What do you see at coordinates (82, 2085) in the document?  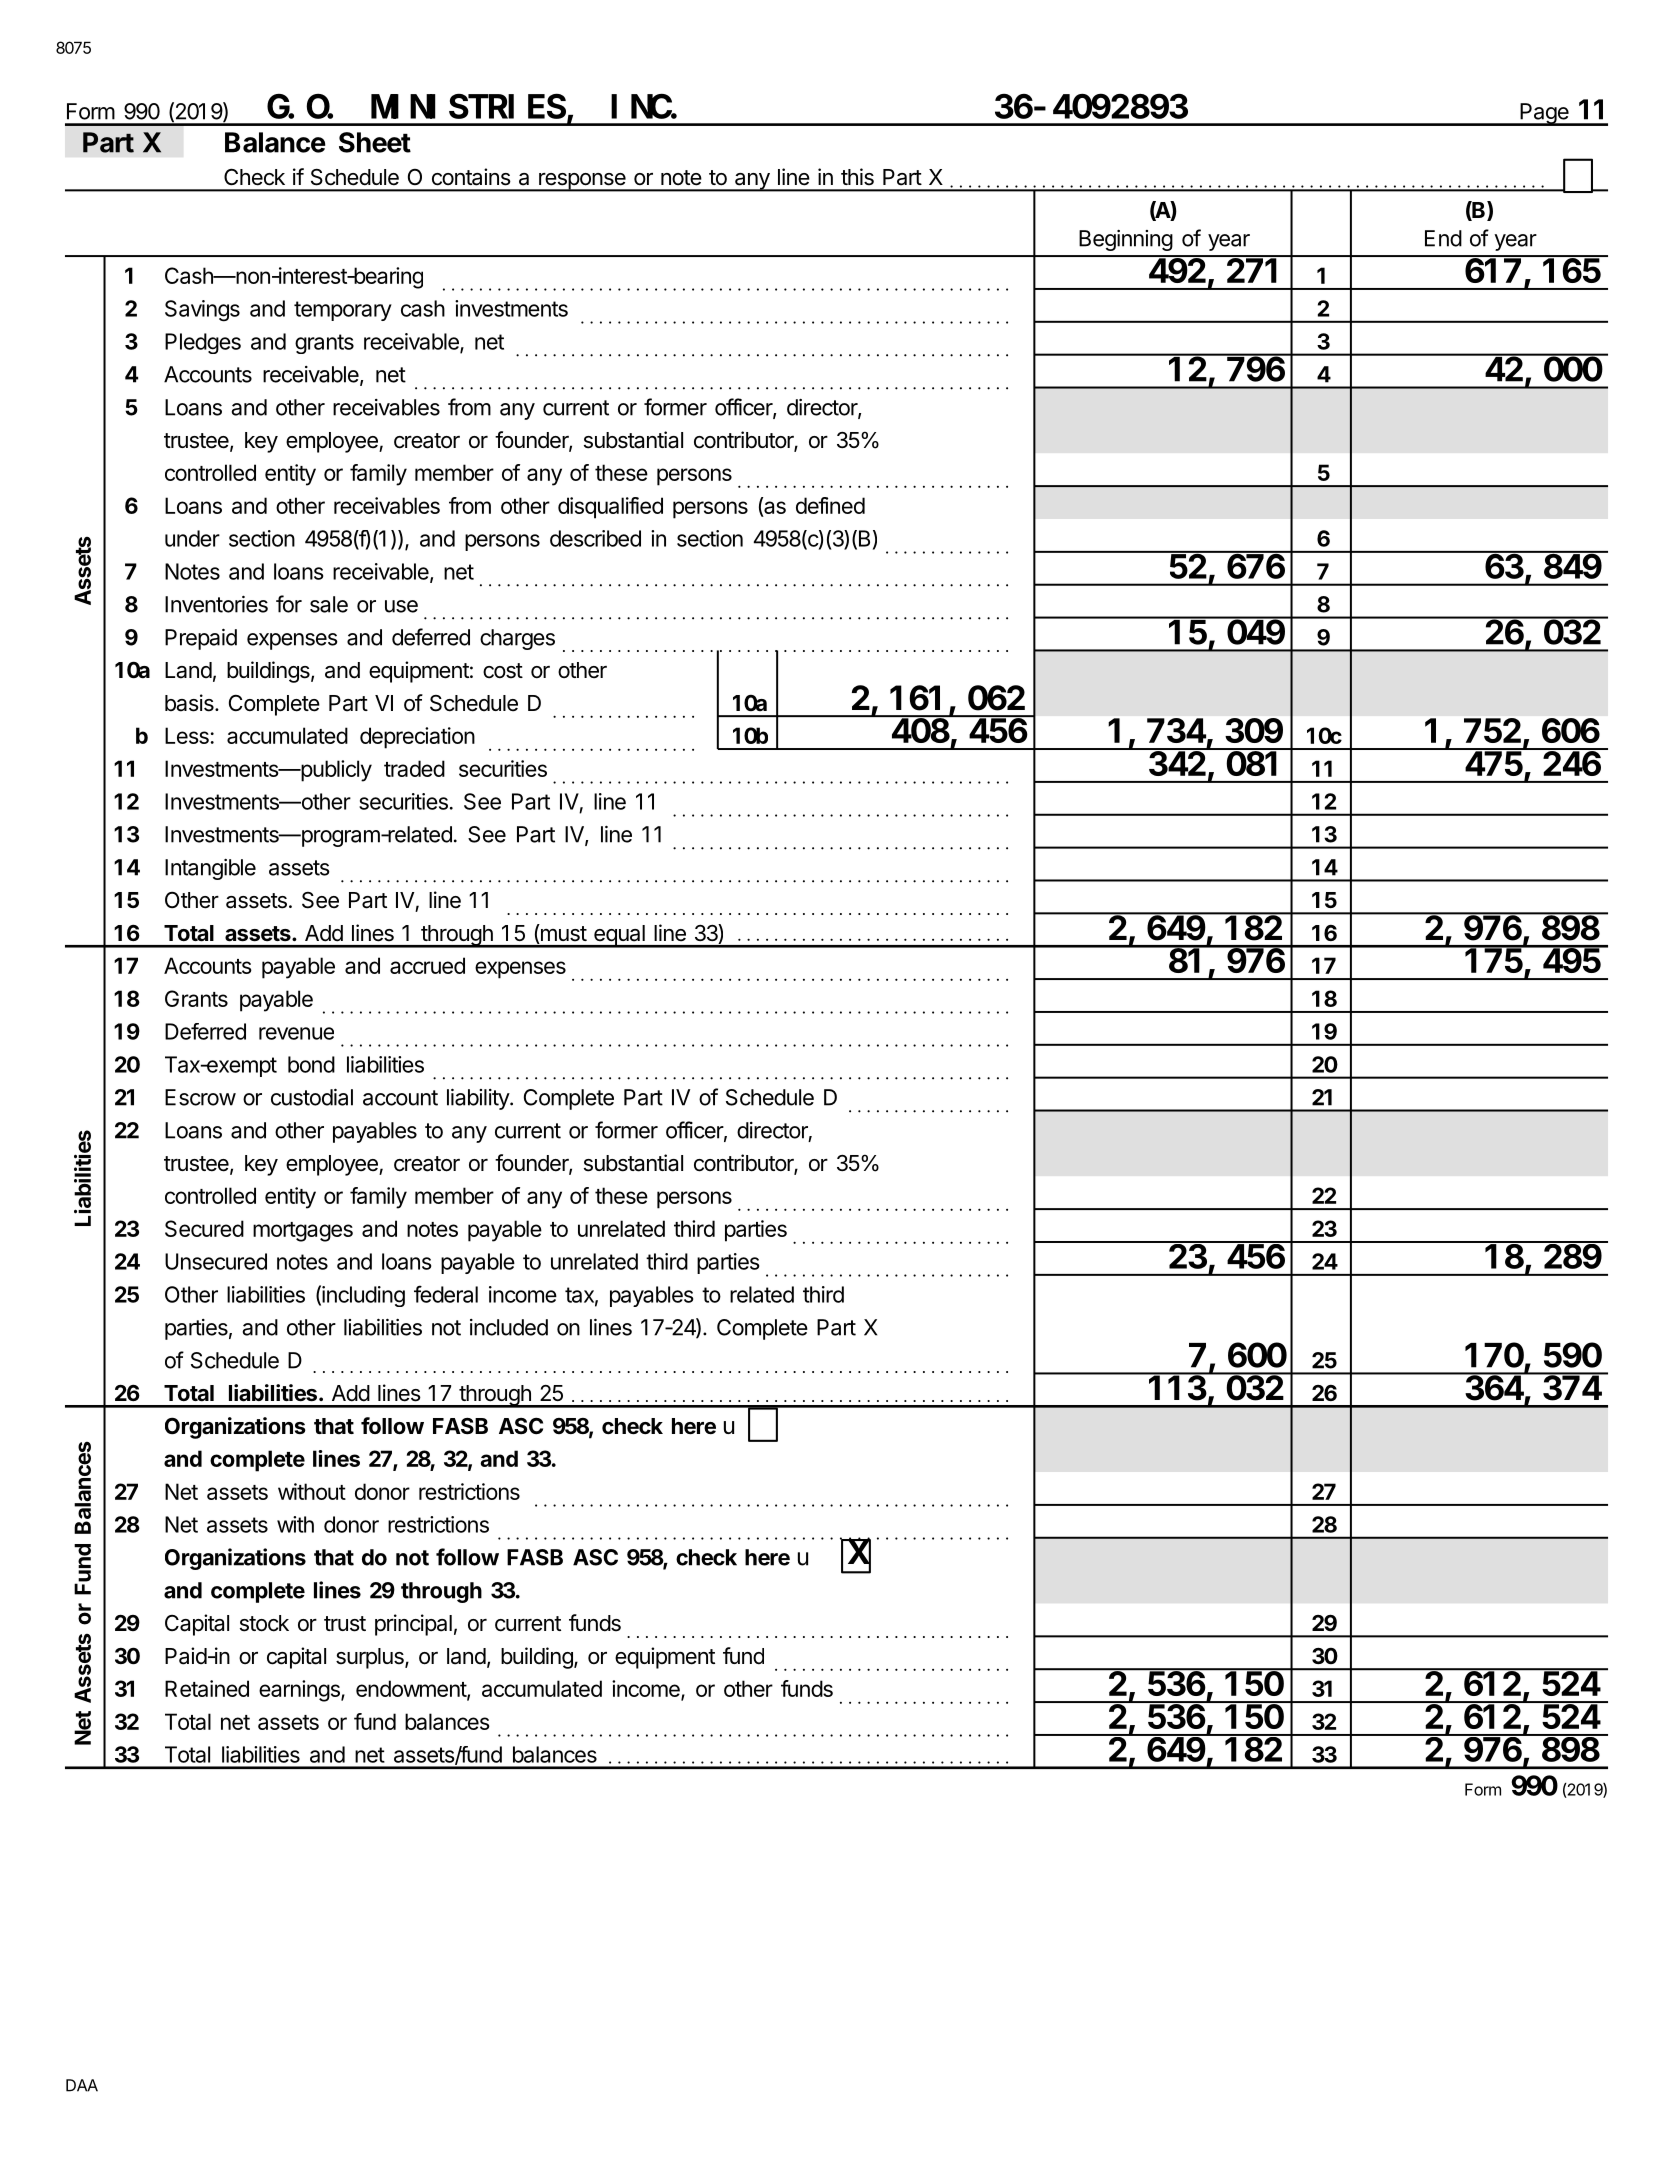 I see `DAA` at bounding box center [82, 2085].
